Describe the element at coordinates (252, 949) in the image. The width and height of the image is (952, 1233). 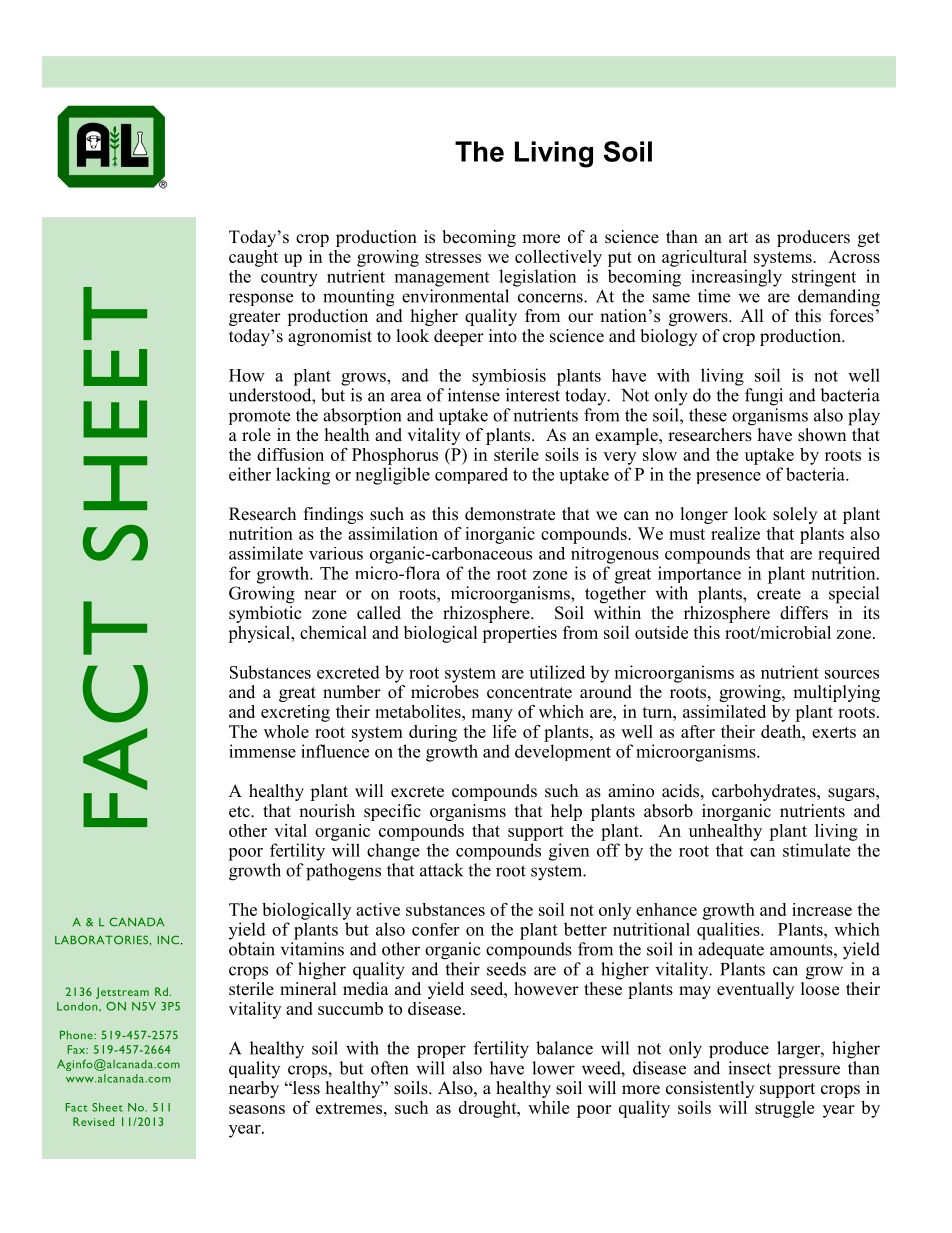
I see `obtain` at that location.
